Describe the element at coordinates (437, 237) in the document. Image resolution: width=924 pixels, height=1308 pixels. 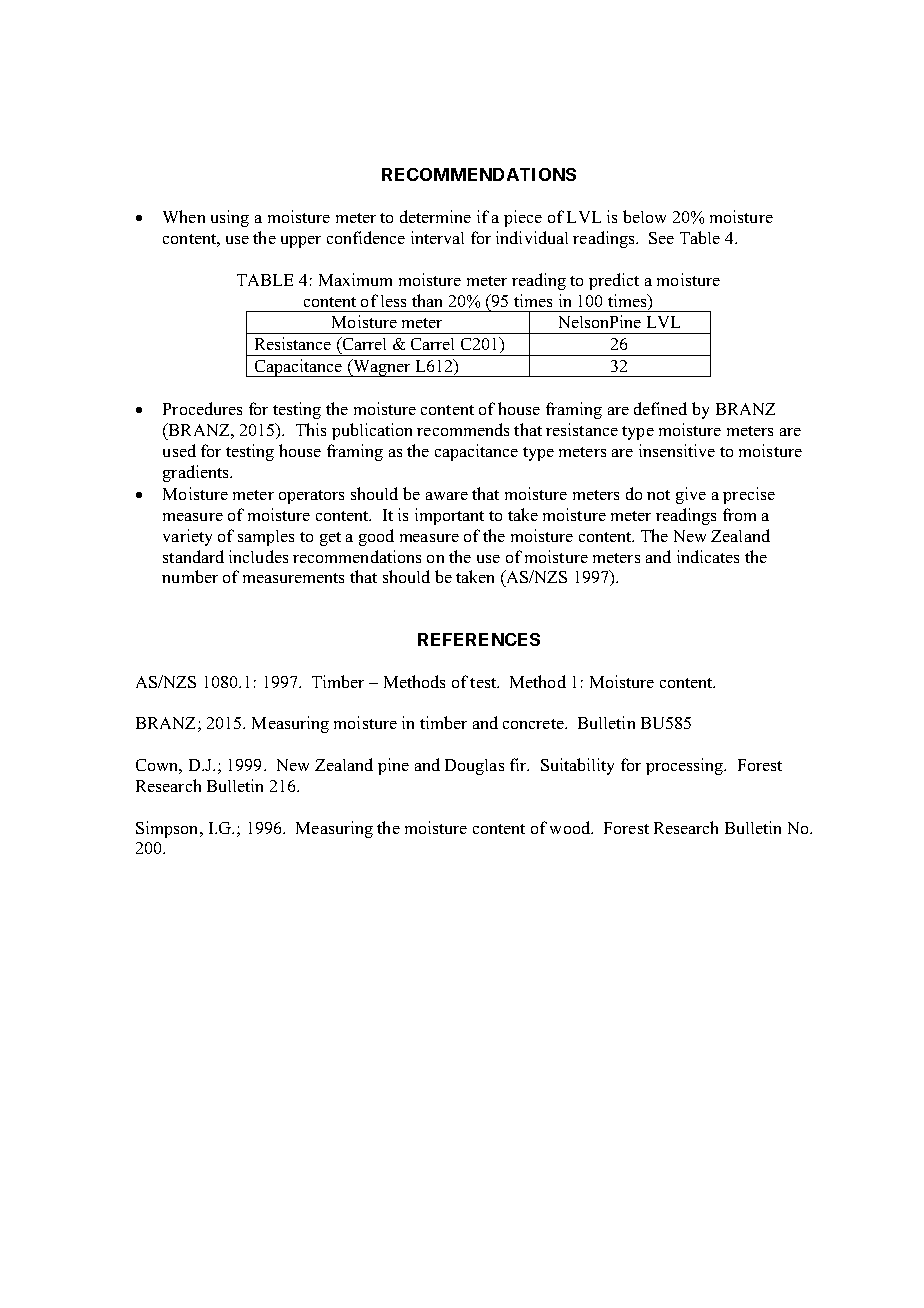
I see `interval` at that location.
